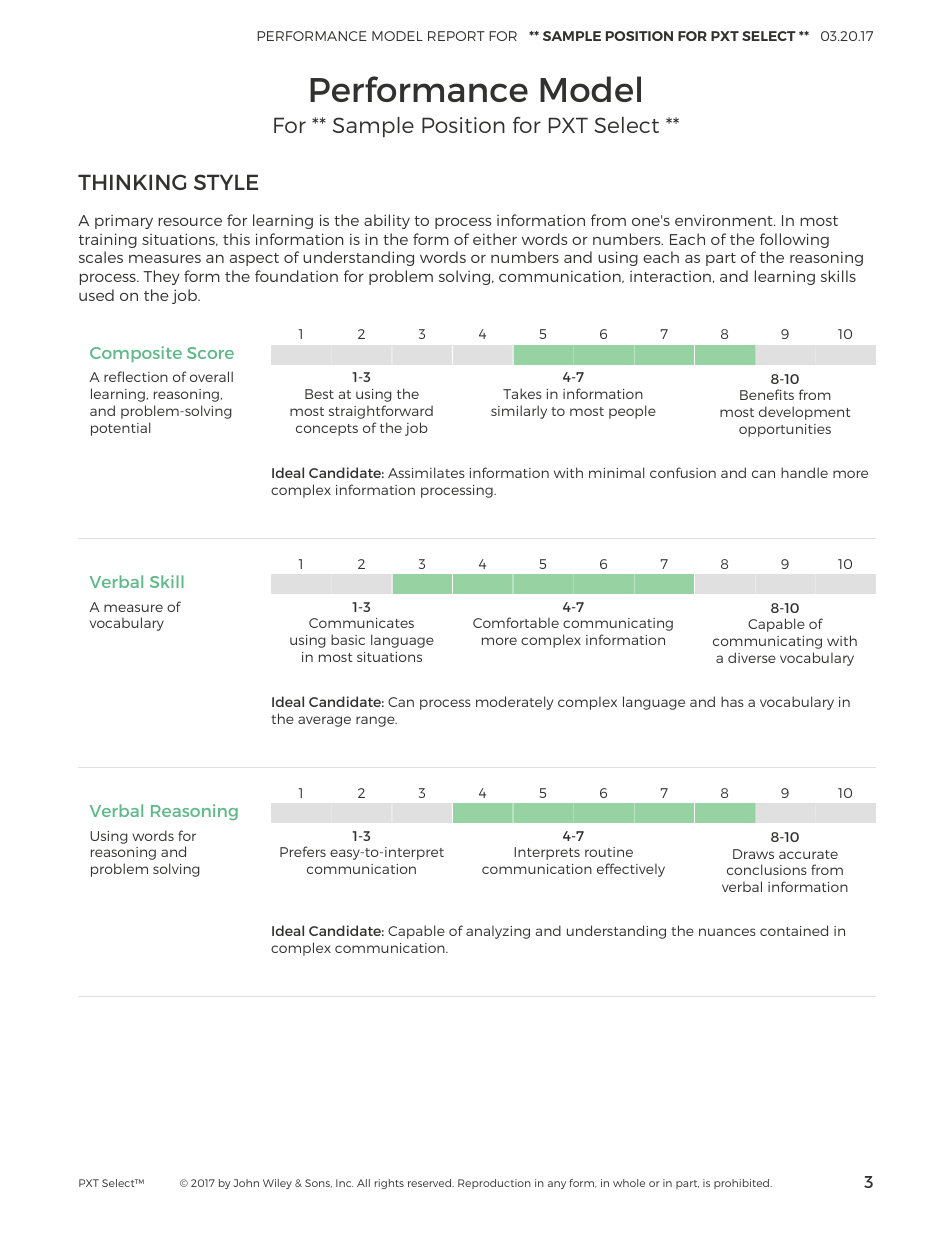 This screenshot has height=1233, width=952. Describe the element at coordinates (725, 220) in the screenshot. I see `environment` at that location.
